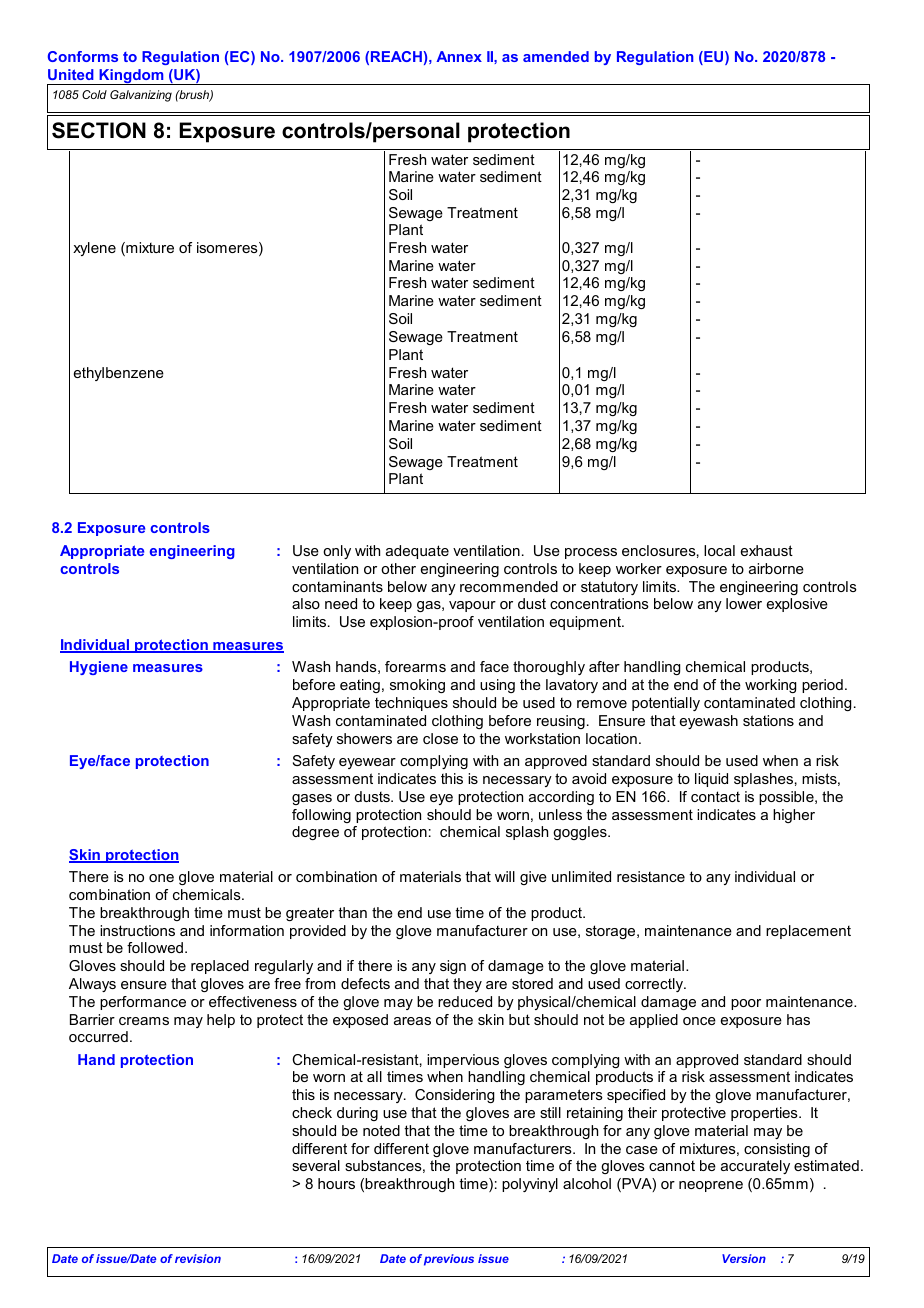  Describe the element at coordinates (505, 876) in the screenshot. I see `will` at that location.
